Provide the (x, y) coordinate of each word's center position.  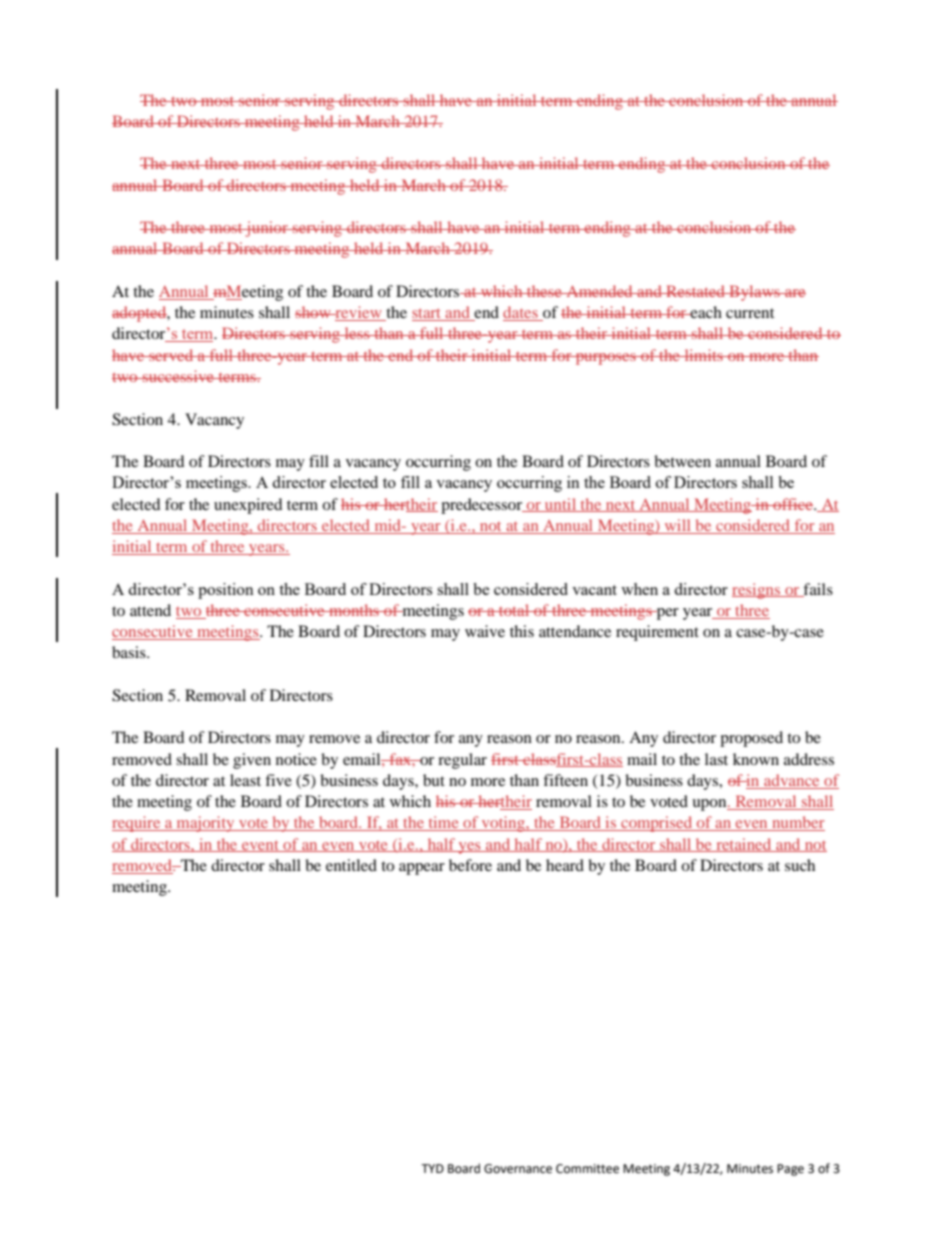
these (544, 291)
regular (462, 761)
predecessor (483, 506)
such (800, 865)
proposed (751, 739)
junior (267, 229)
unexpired (248, 506)
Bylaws (754, 293)
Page (790, 1170)
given (252, 761)
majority (205, 824)
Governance (518, 1169)
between (682, 461)
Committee (587, 1169)
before (470, 865)
